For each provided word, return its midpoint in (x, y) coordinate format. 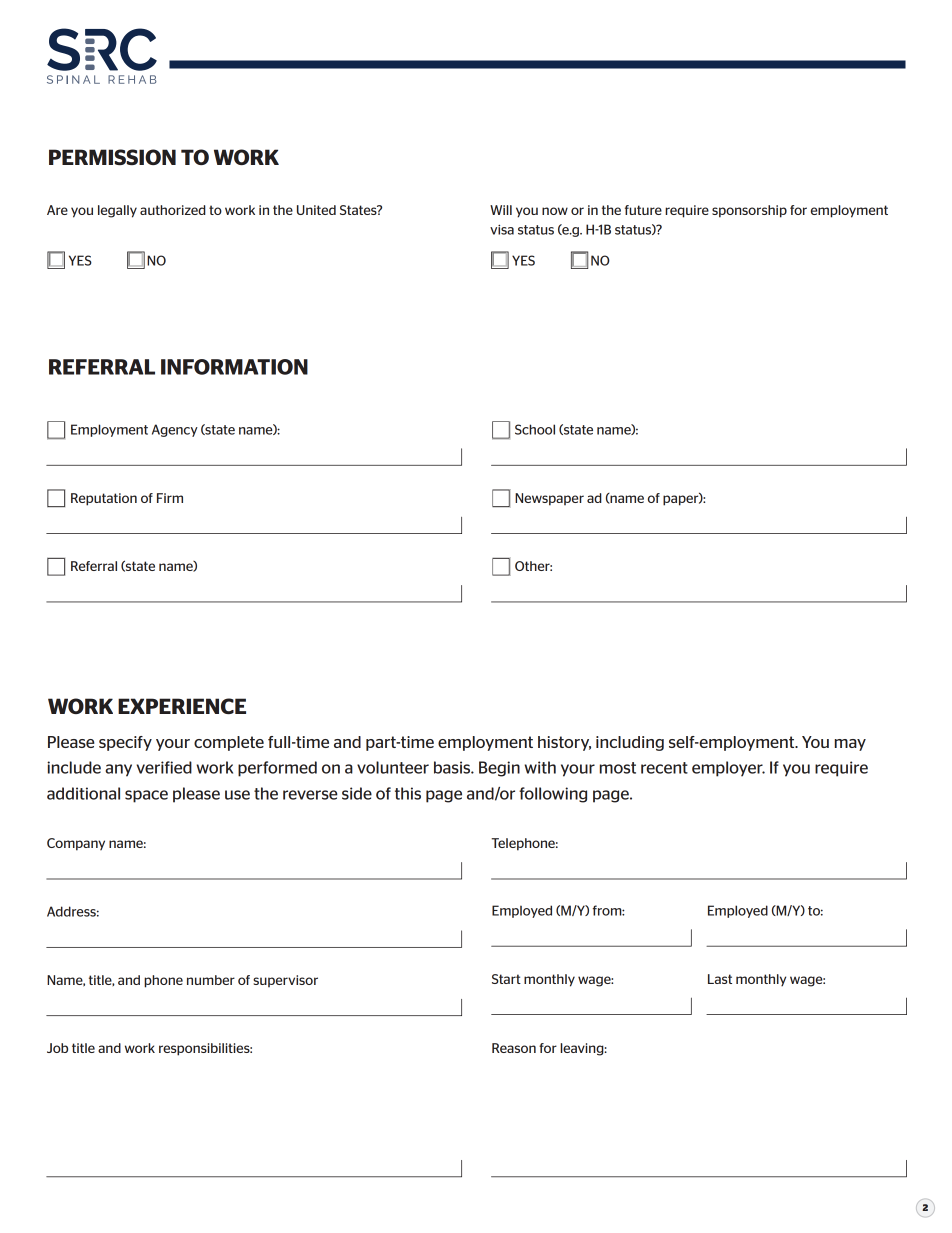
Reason (514, 1048)
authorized (173, 210)
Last (720, 979)
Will (501, 210)
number (211, 980)
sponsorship (749, 211)
